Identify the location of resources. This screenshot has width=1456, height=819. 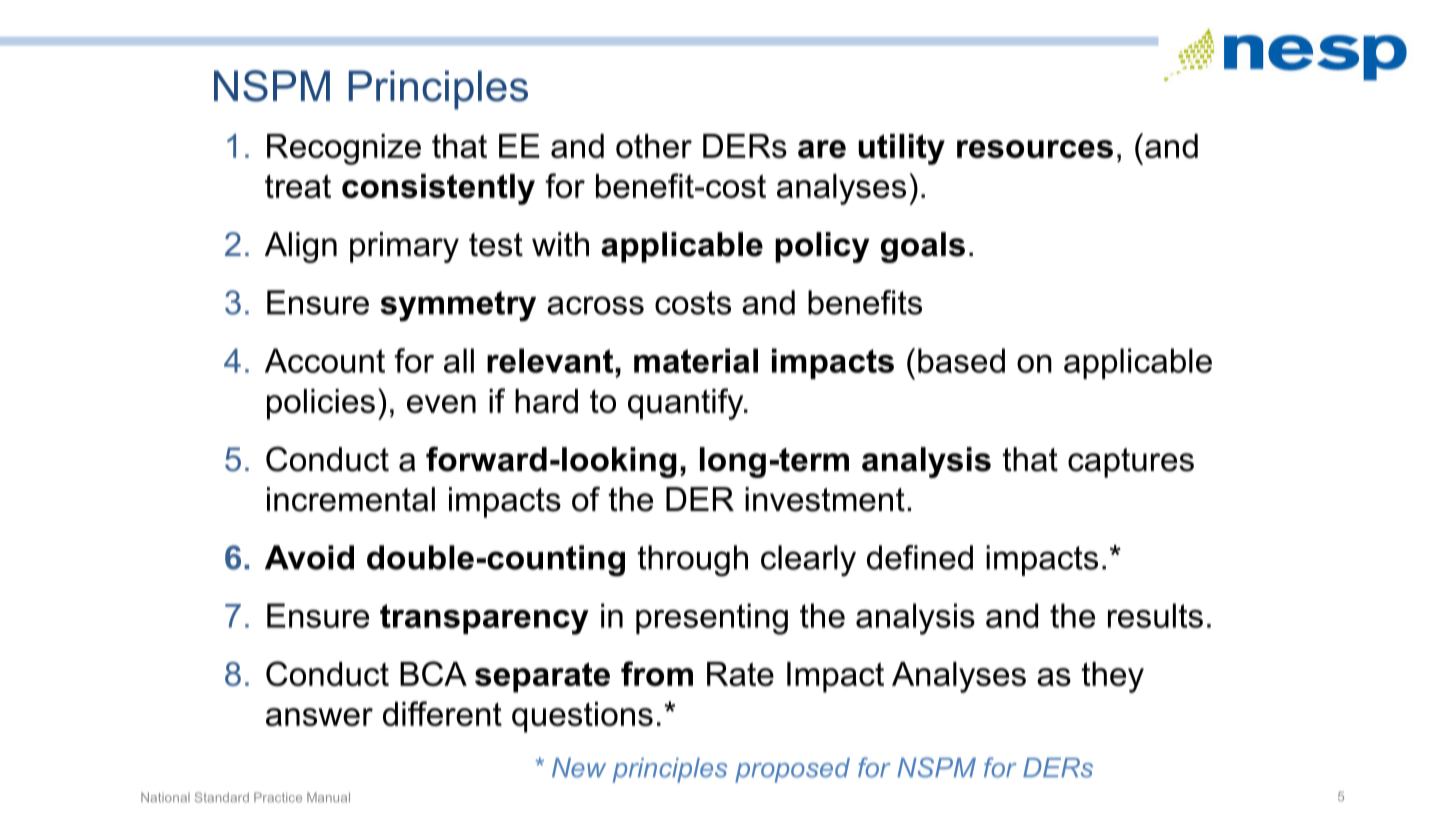
(1035, 149).
